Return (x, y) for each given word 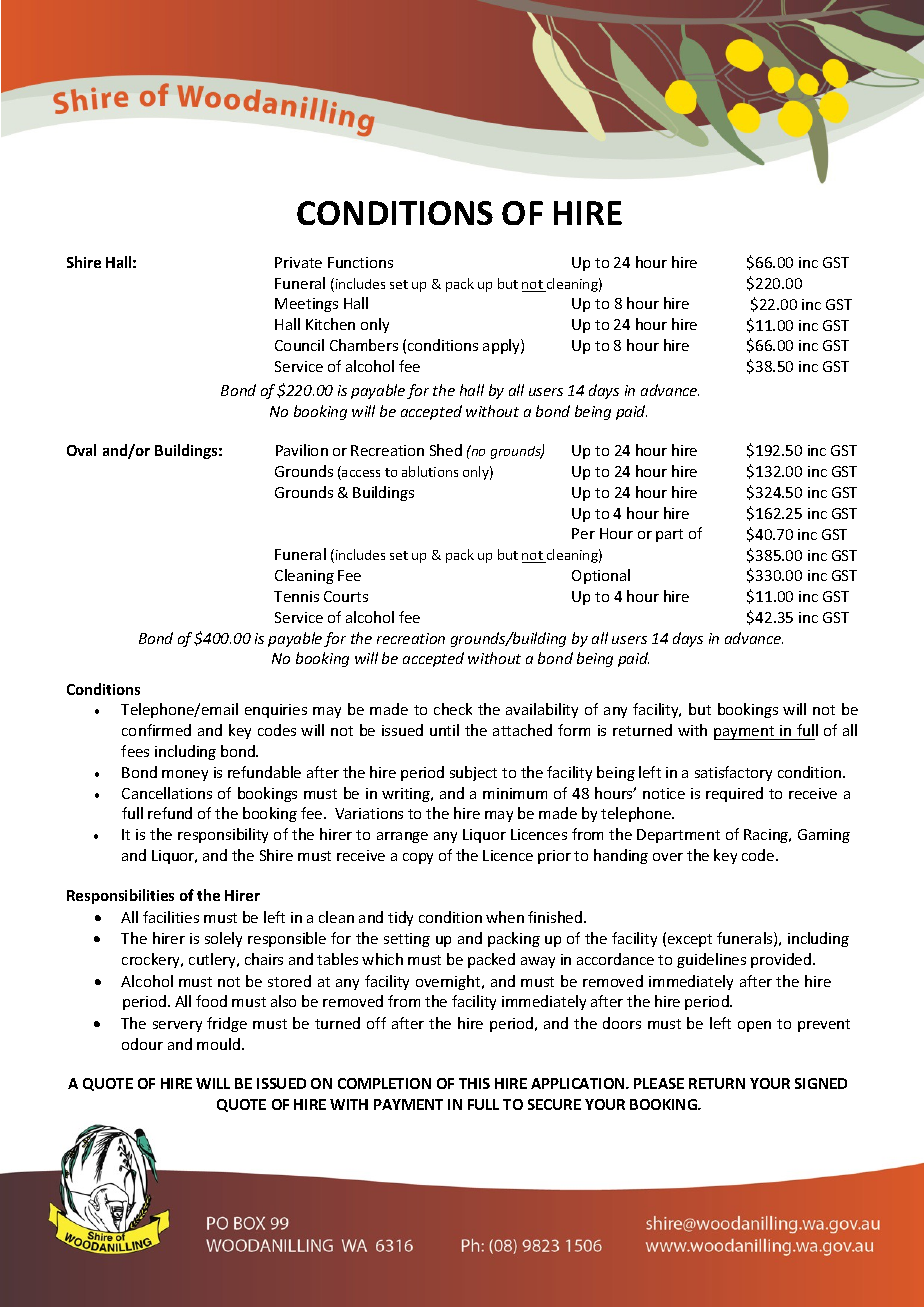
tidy (400, 918)
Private (298, 262)
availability (542, 710)
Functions (360, 262)
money (185, 775)
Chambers (364, 345)
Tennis (296, 596)
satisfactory (733, 773)
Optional (601, 576)
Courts (346, 596)
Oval (81, 450)
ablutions (430, 471)
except (690, 940)
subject (473, 773)
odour (142, 1044)
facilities (171, 917)
